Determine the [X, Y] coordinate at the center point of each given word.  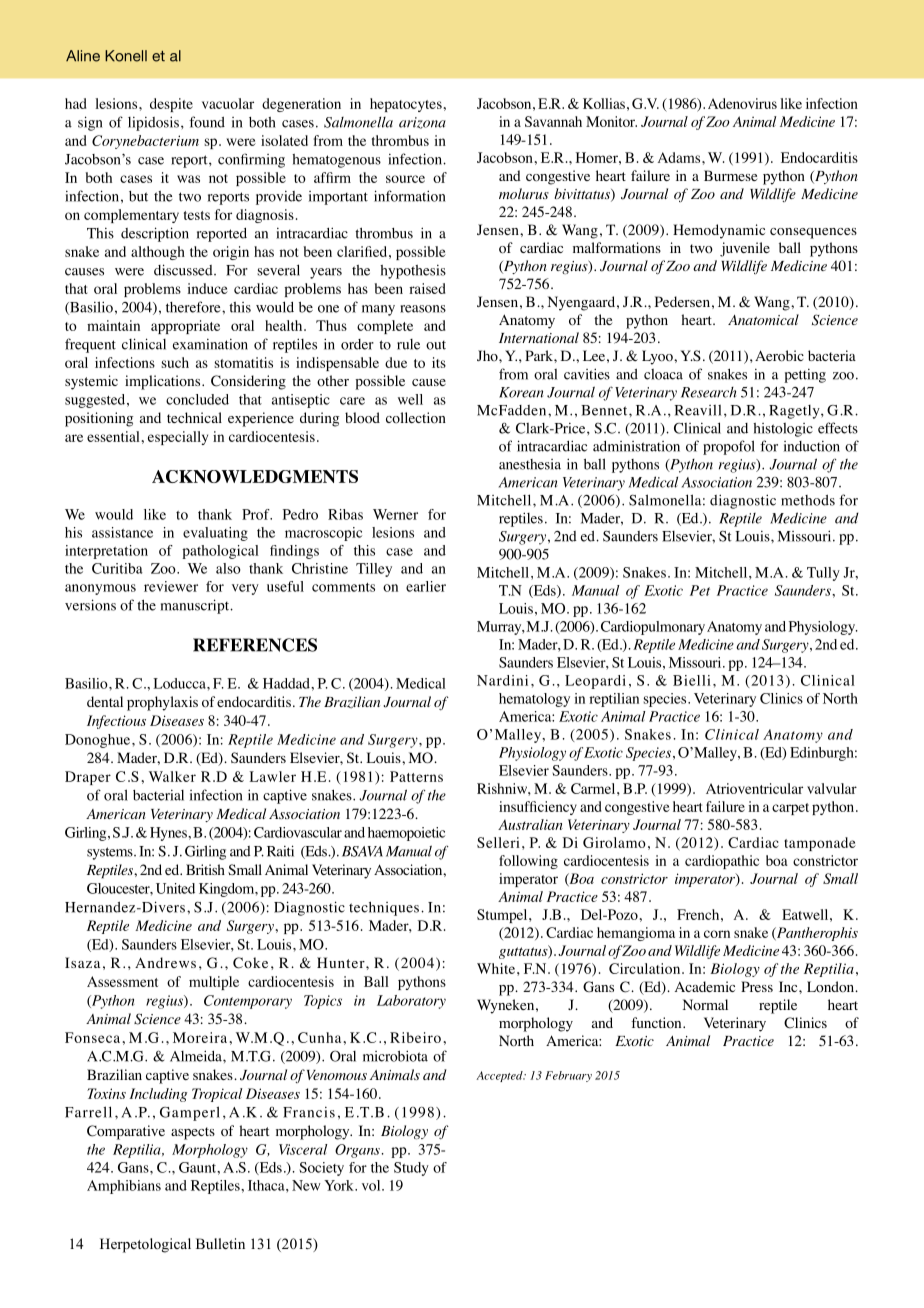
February [568, 1076]
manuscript [196, 606]
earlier [426, 586]
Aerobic [779, 356]
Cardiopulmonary [653, 628]
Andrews [165, 962]
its [439, 362]
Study [411, 1169]
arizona [422, 123]
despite [171, 105]
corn [717, 934]
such [175, 362]
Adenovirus [742, 103]
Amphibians [124, 1187]
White [496, 968]
